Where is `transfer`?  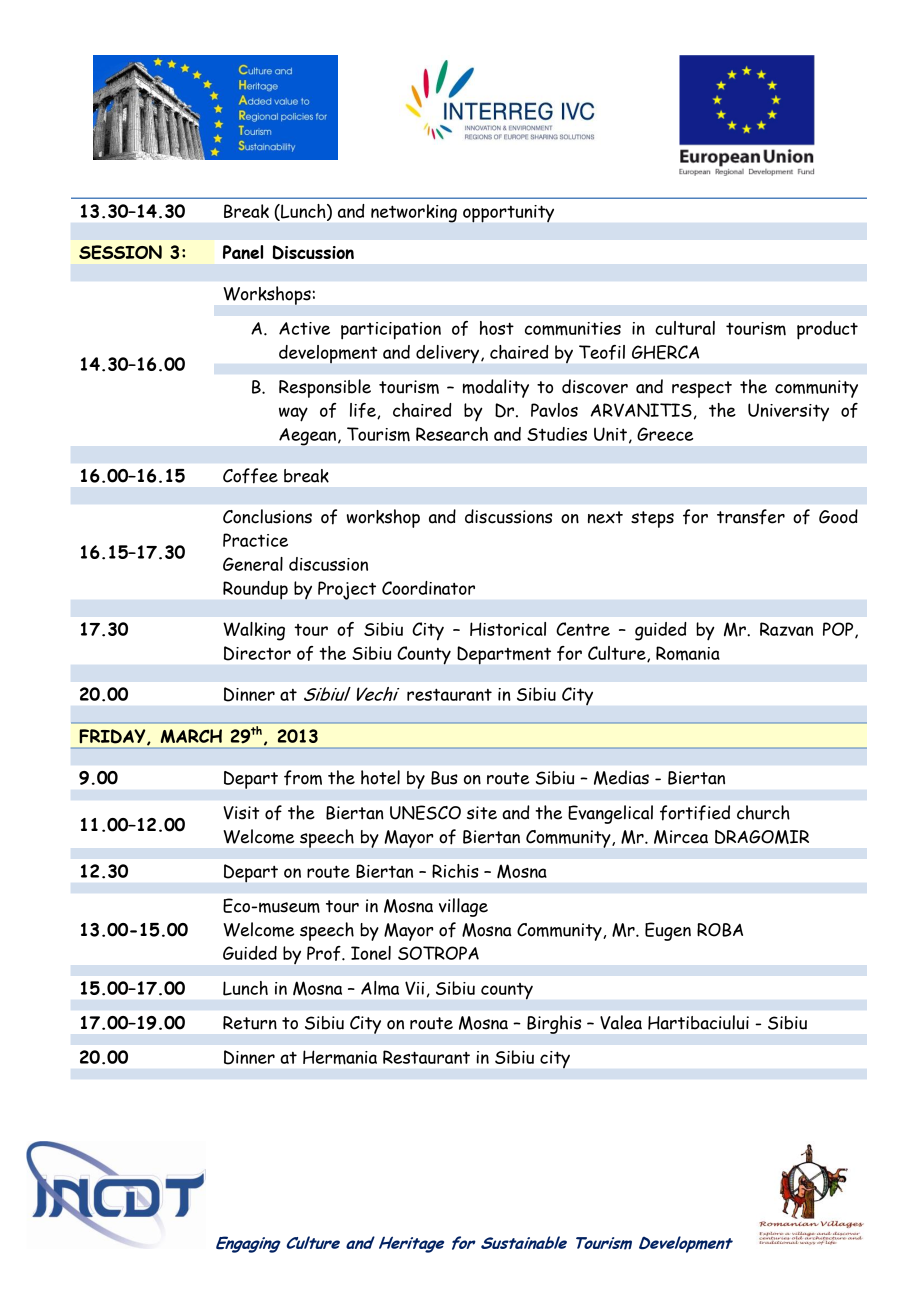
transfer is located at coordinates (751, 517).
